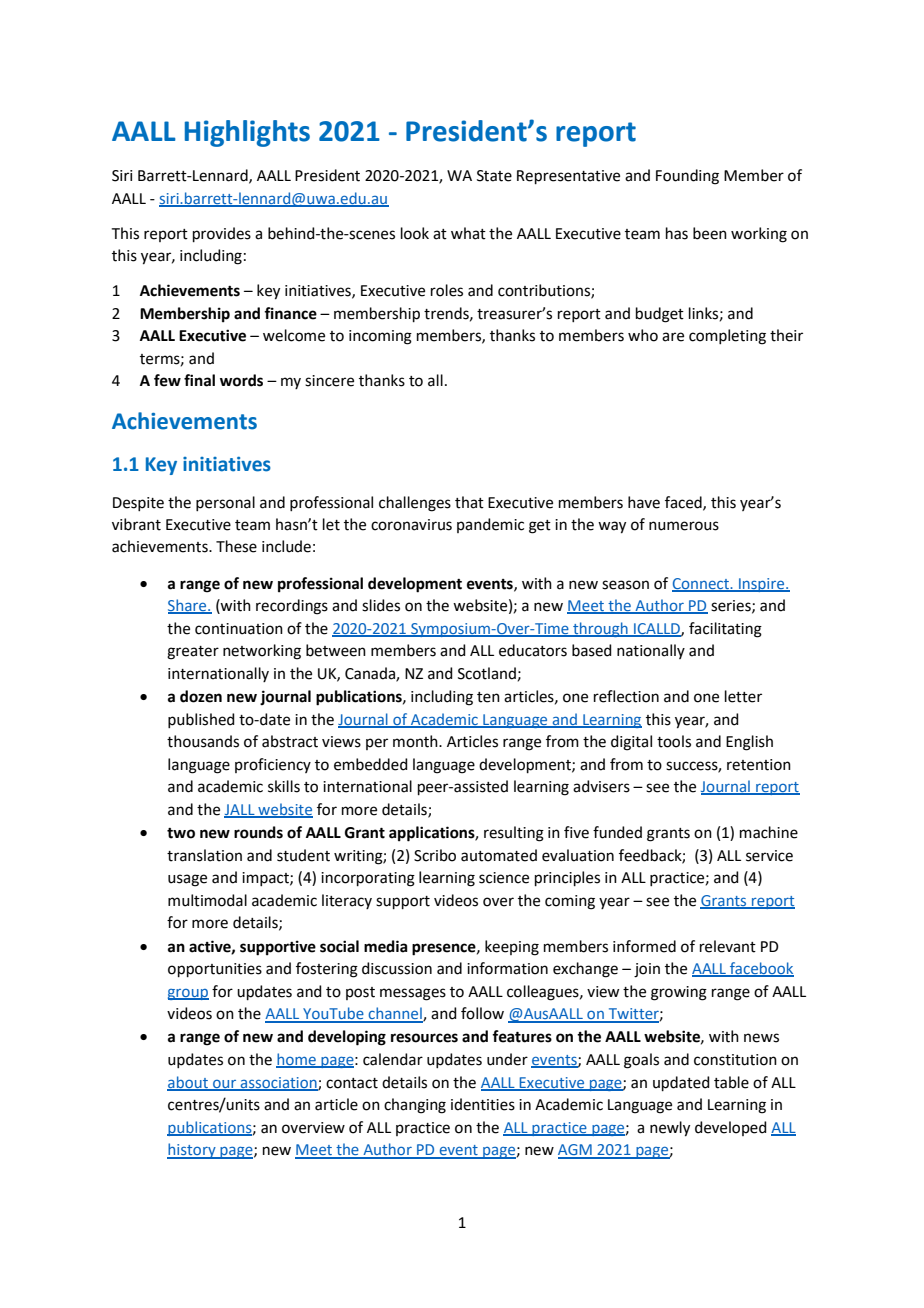 The width and height of the screenshot is (924, 1308). Describe the element at coordinates (483, 1104) in the screenshot. I see `identities` at that location.
